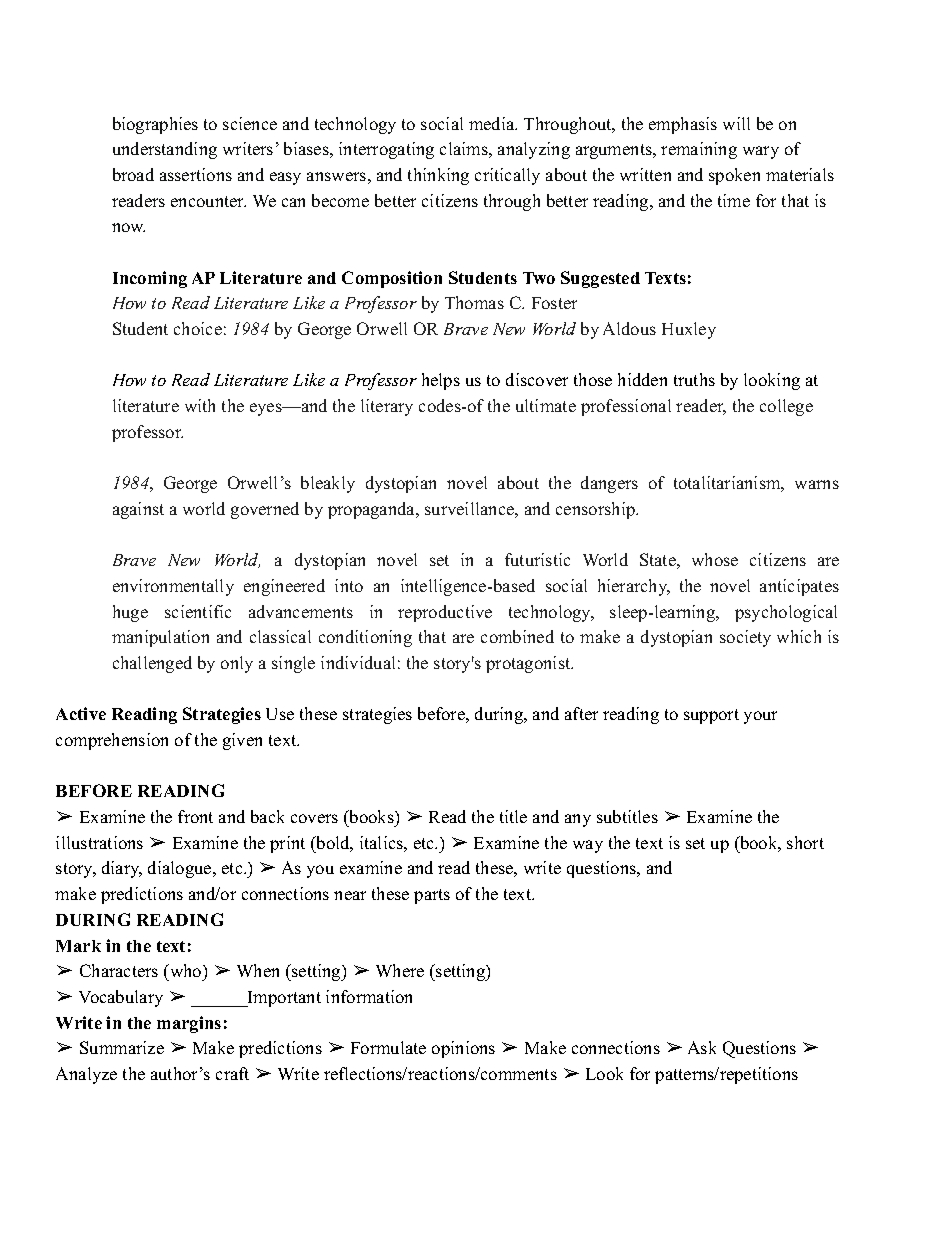 Image resolution: width=952 pixels, height=1233 pixels. I want to click on thinking, so click(438, 176).
